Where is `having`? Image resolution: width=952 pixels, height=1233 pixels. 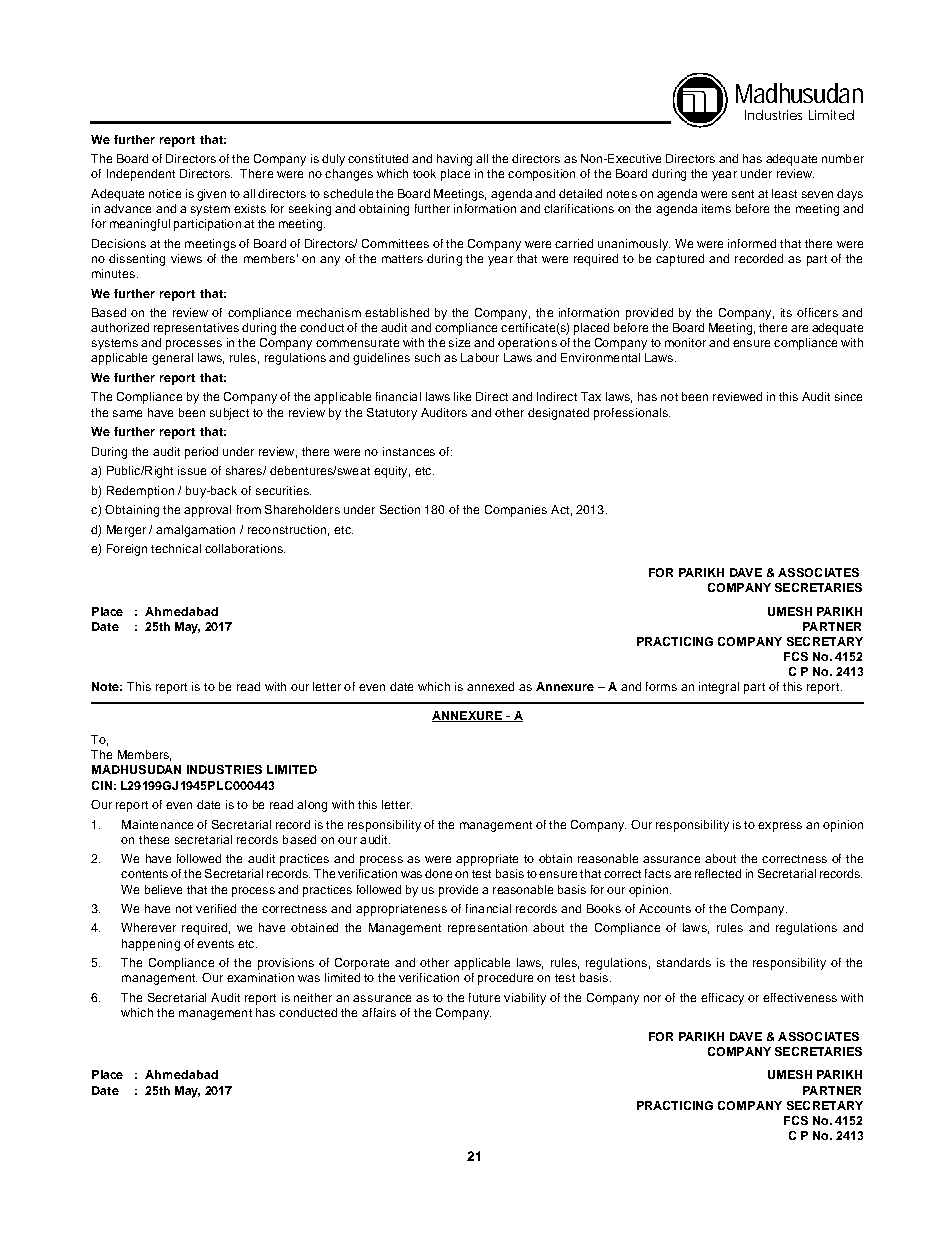 having is located at coordinates (454, 160).
